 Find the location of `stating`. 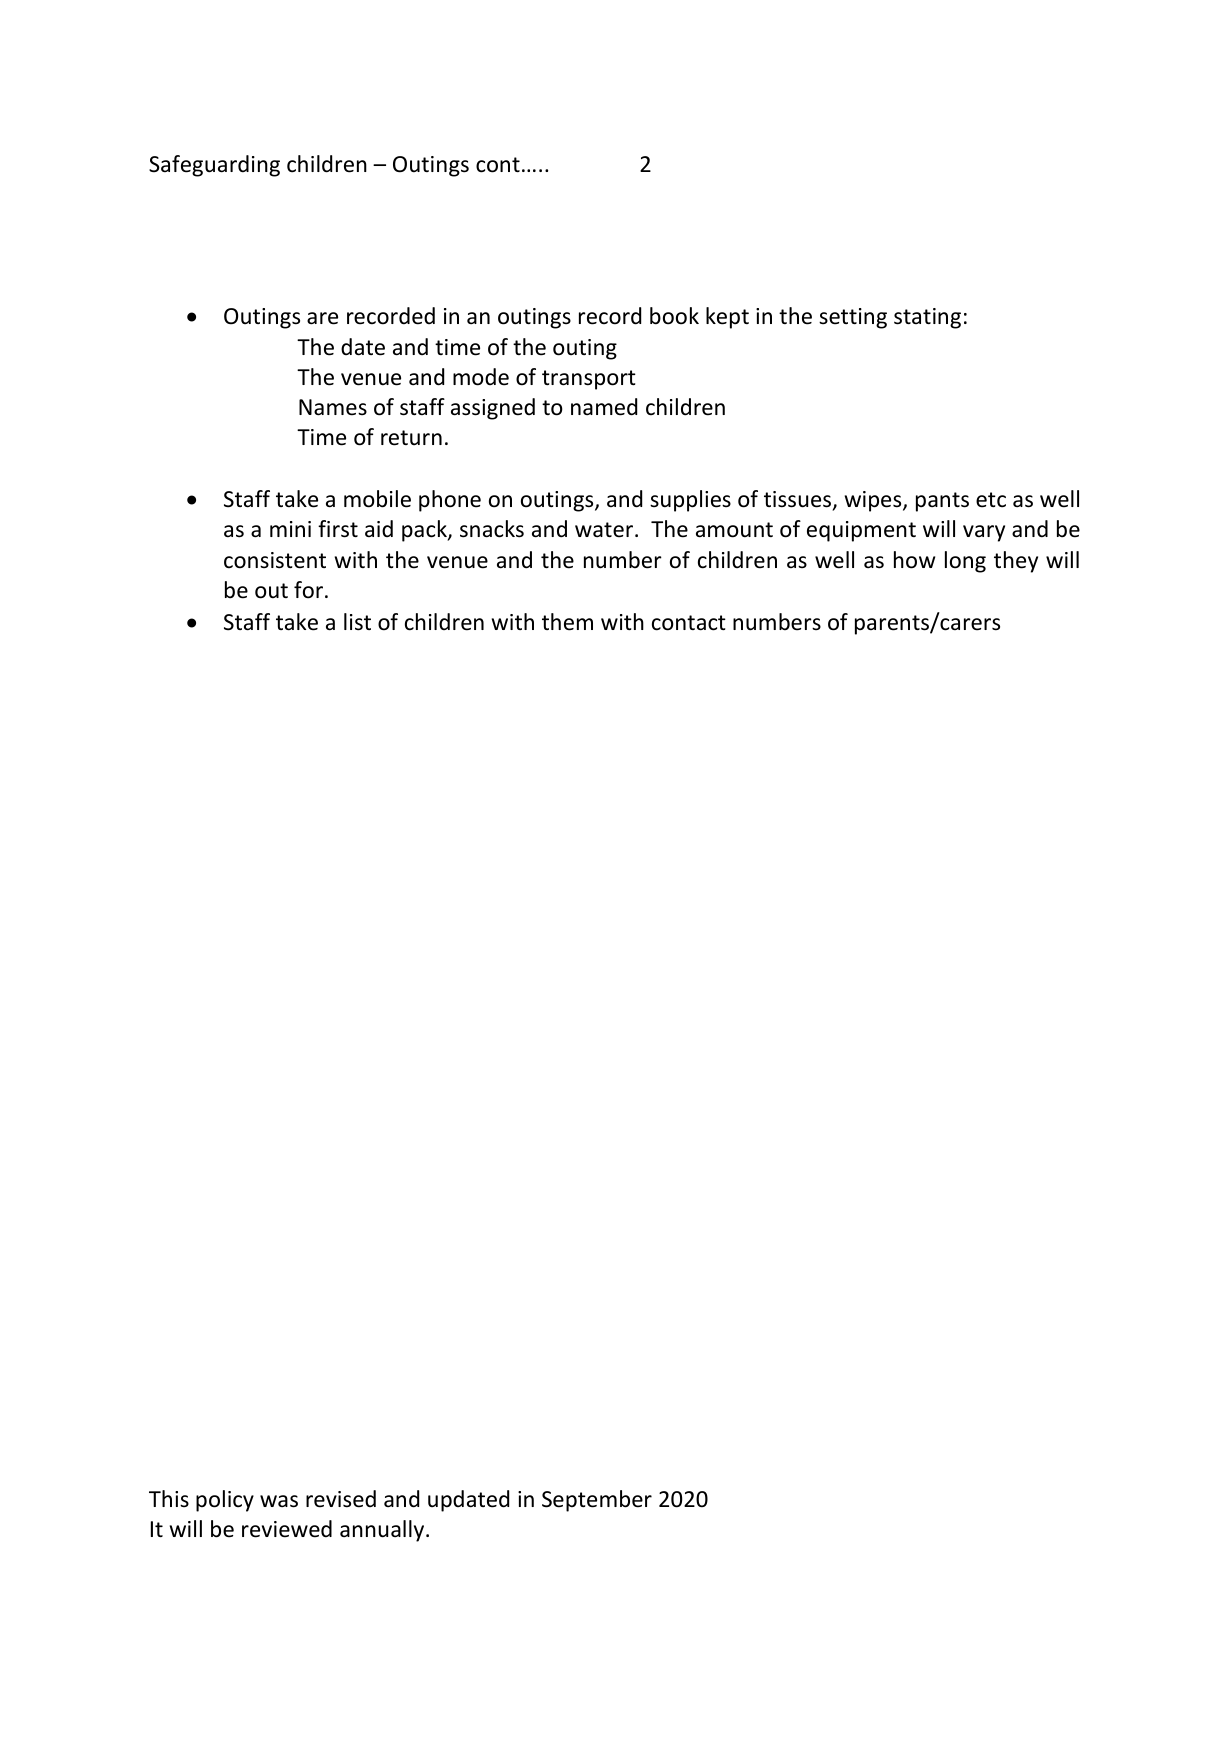

stating is located at coordinates (927, 318).
